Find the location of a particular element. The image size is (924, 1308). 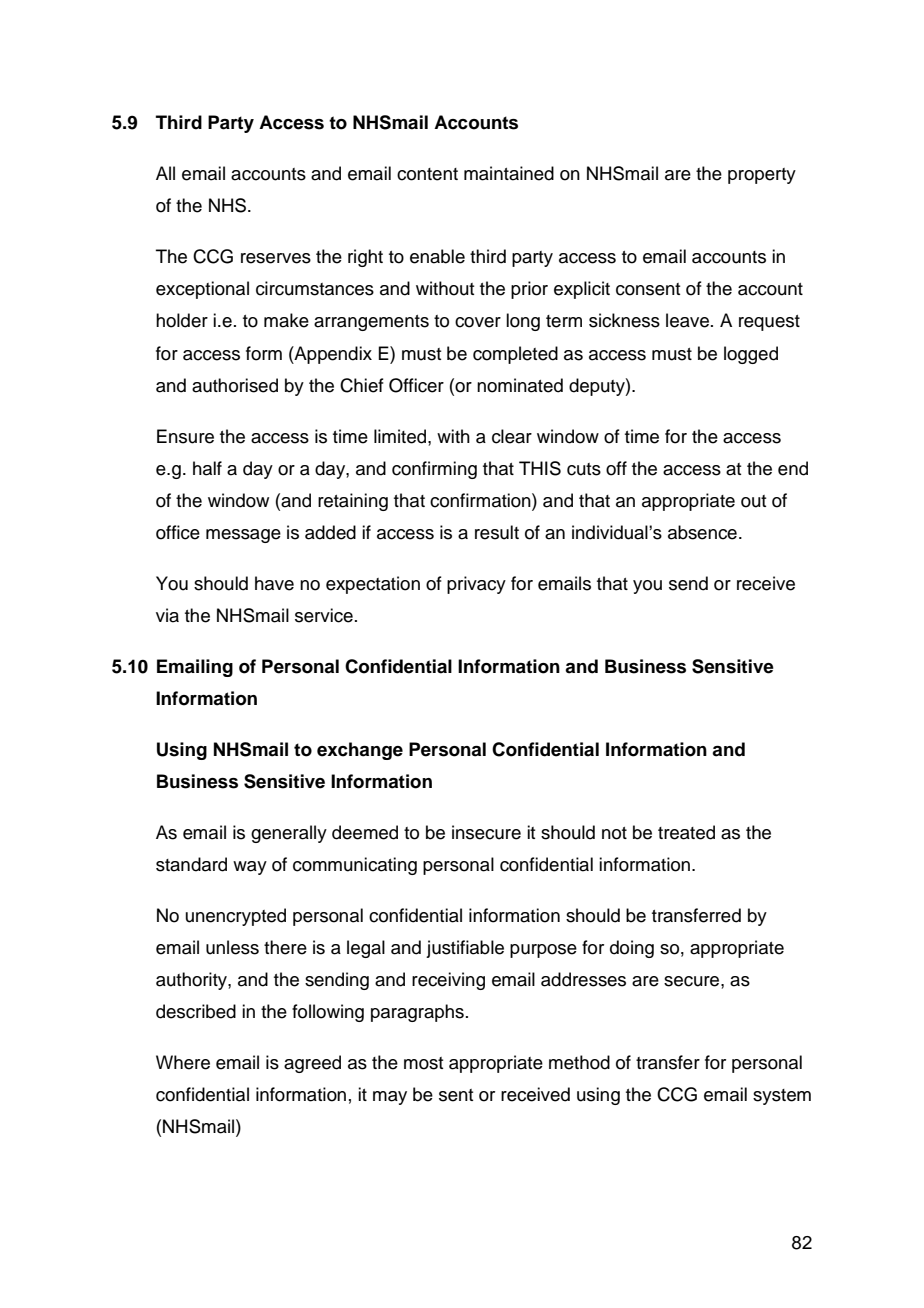

maintained is located at coordinates (509, 173).
